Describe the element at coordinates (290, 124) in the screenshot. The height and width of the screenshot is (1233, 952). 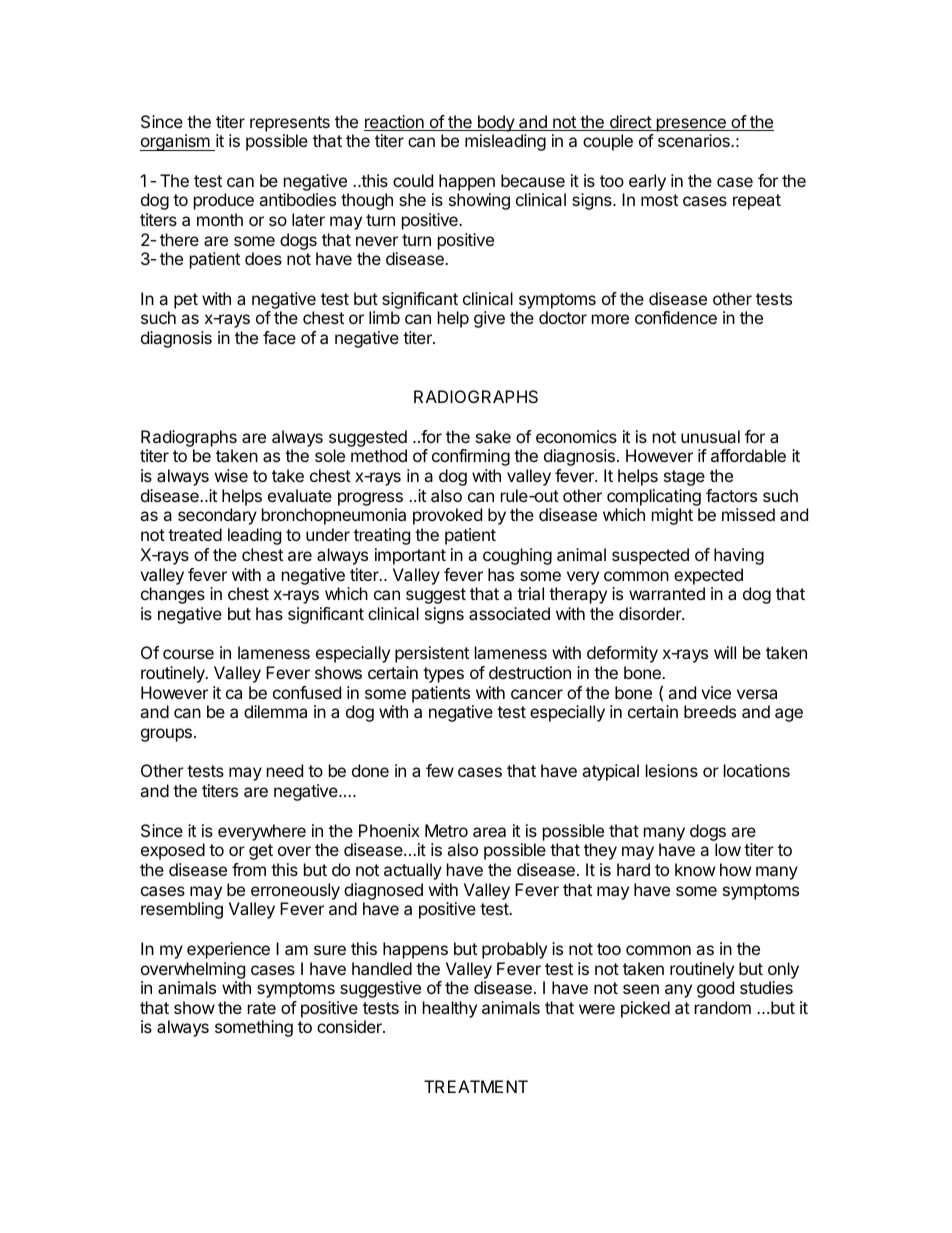
I see `represents` at that location.
